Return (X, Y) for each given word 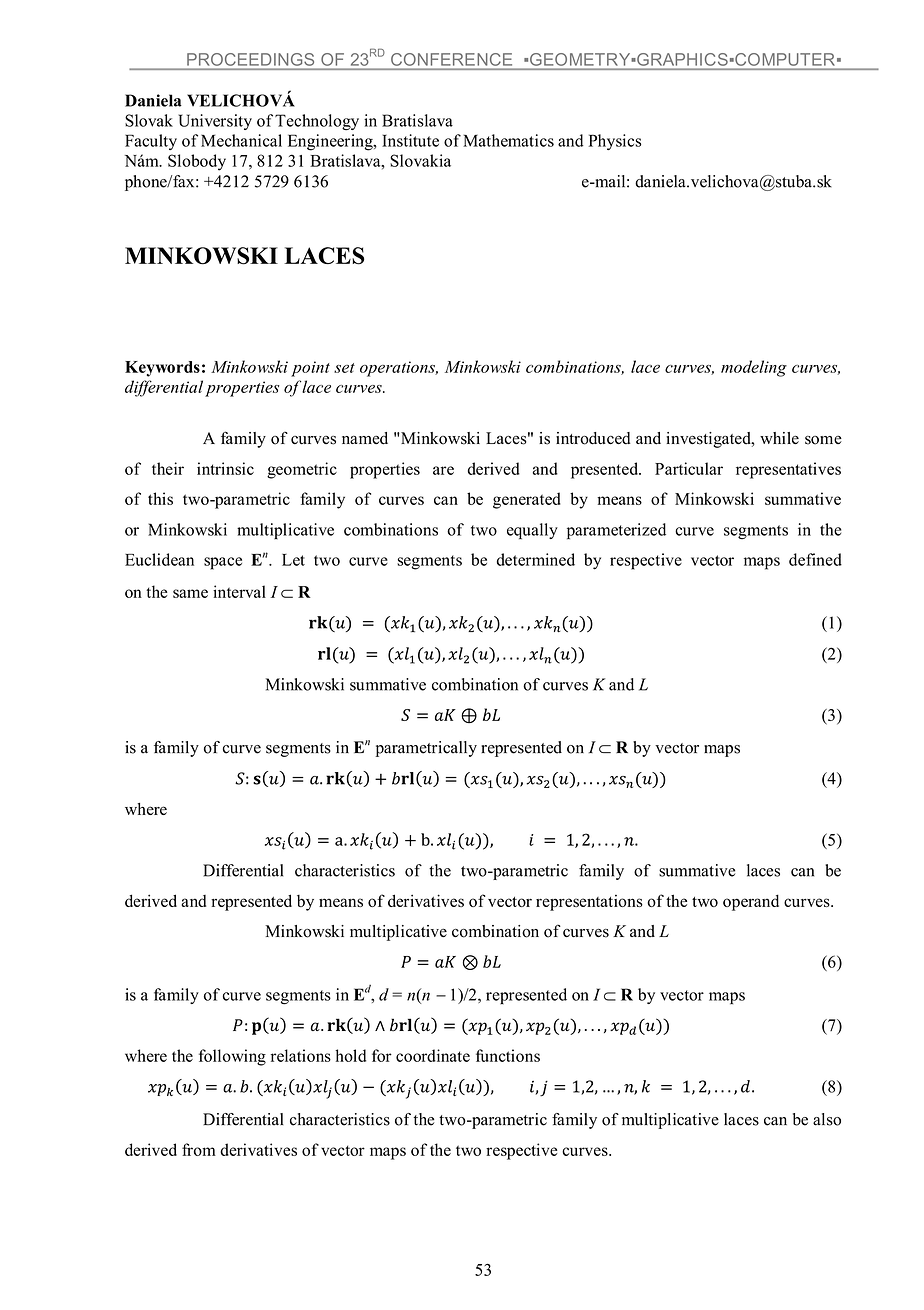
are (443, 470)
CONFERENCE (451, 59)
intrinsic (225, 468)
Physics (615, 142)
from (199, 1149)
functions (508, 1055)
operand (751, 902)
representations (589, 903)
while (779, 438)
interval (239, 591)
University (215, 122)
